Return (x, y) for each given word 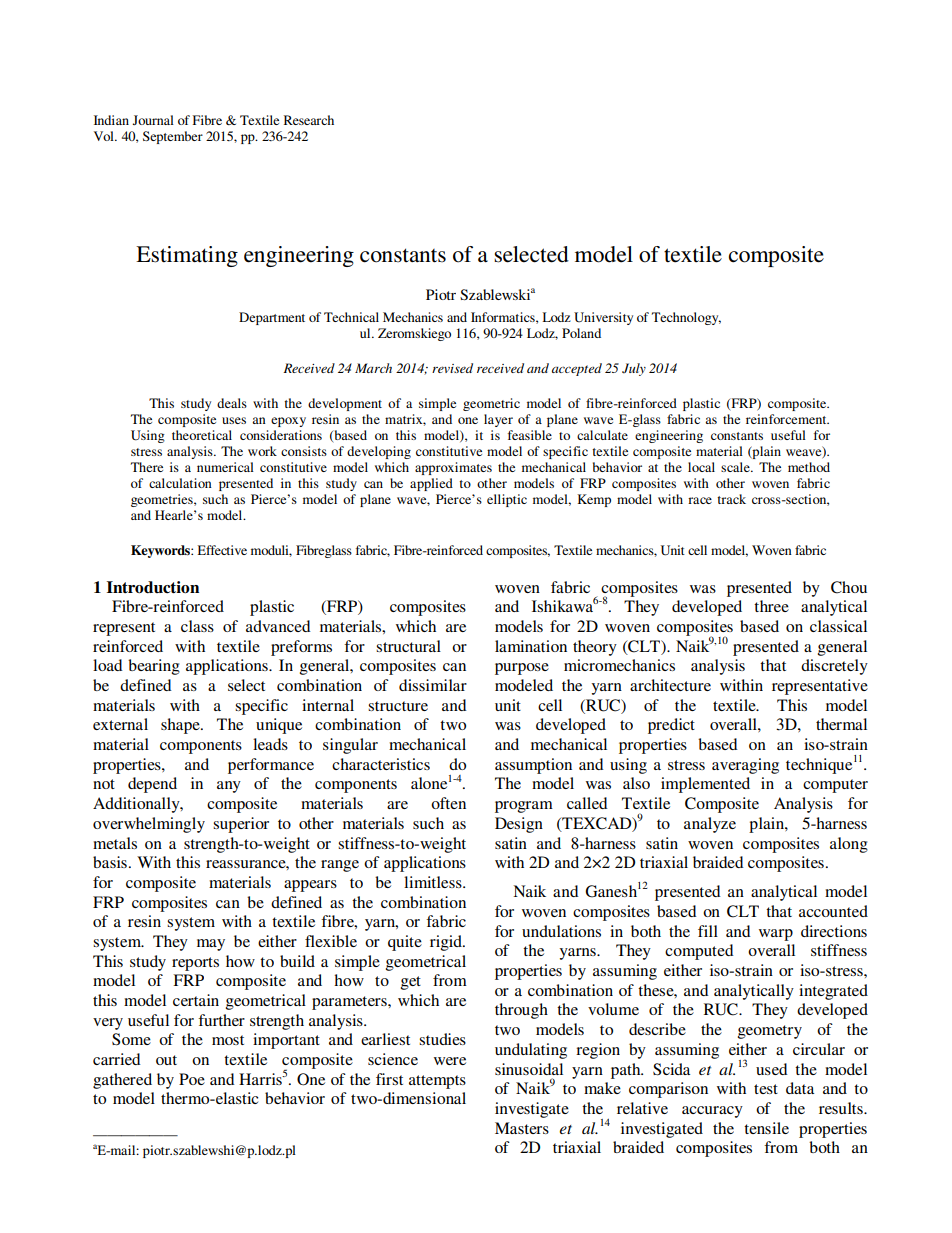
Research (309, 120)
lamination (531, 646)
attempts (437, 1082)
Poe (192, 1079)
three (771, 606)
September (173, 137)
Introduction (153, 587)
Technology (686, 318)
